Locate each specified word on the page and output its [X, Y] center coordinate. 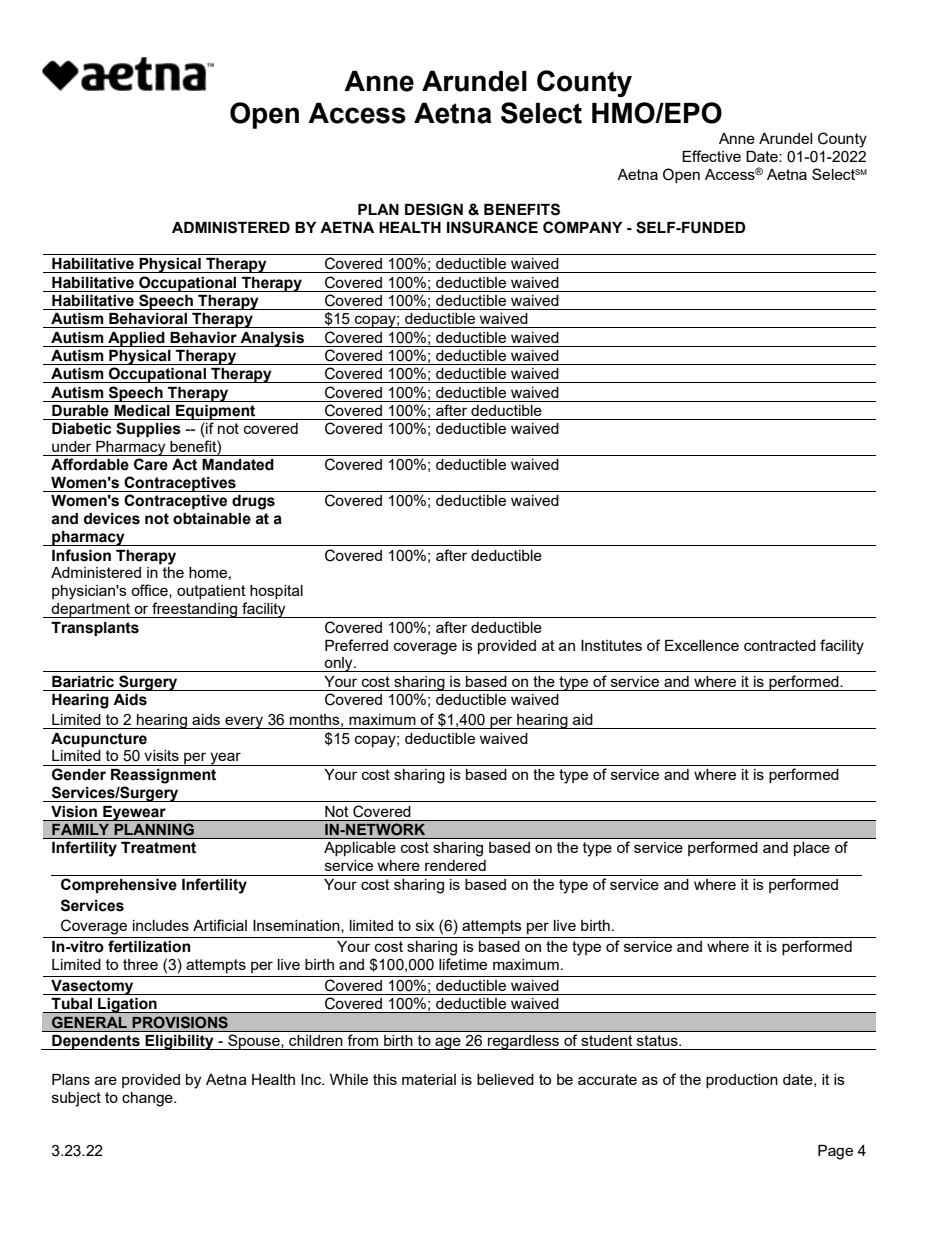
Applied [136, 339]
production [742, 1081]
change [148, 1099]
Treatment [158, 848]
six [425, 925]
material [429, 1079]
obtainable [212, 519]
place [812, 849]
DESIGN [434, 209]
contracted [780, 645]
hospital [276, 592]
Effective [711, 156]
